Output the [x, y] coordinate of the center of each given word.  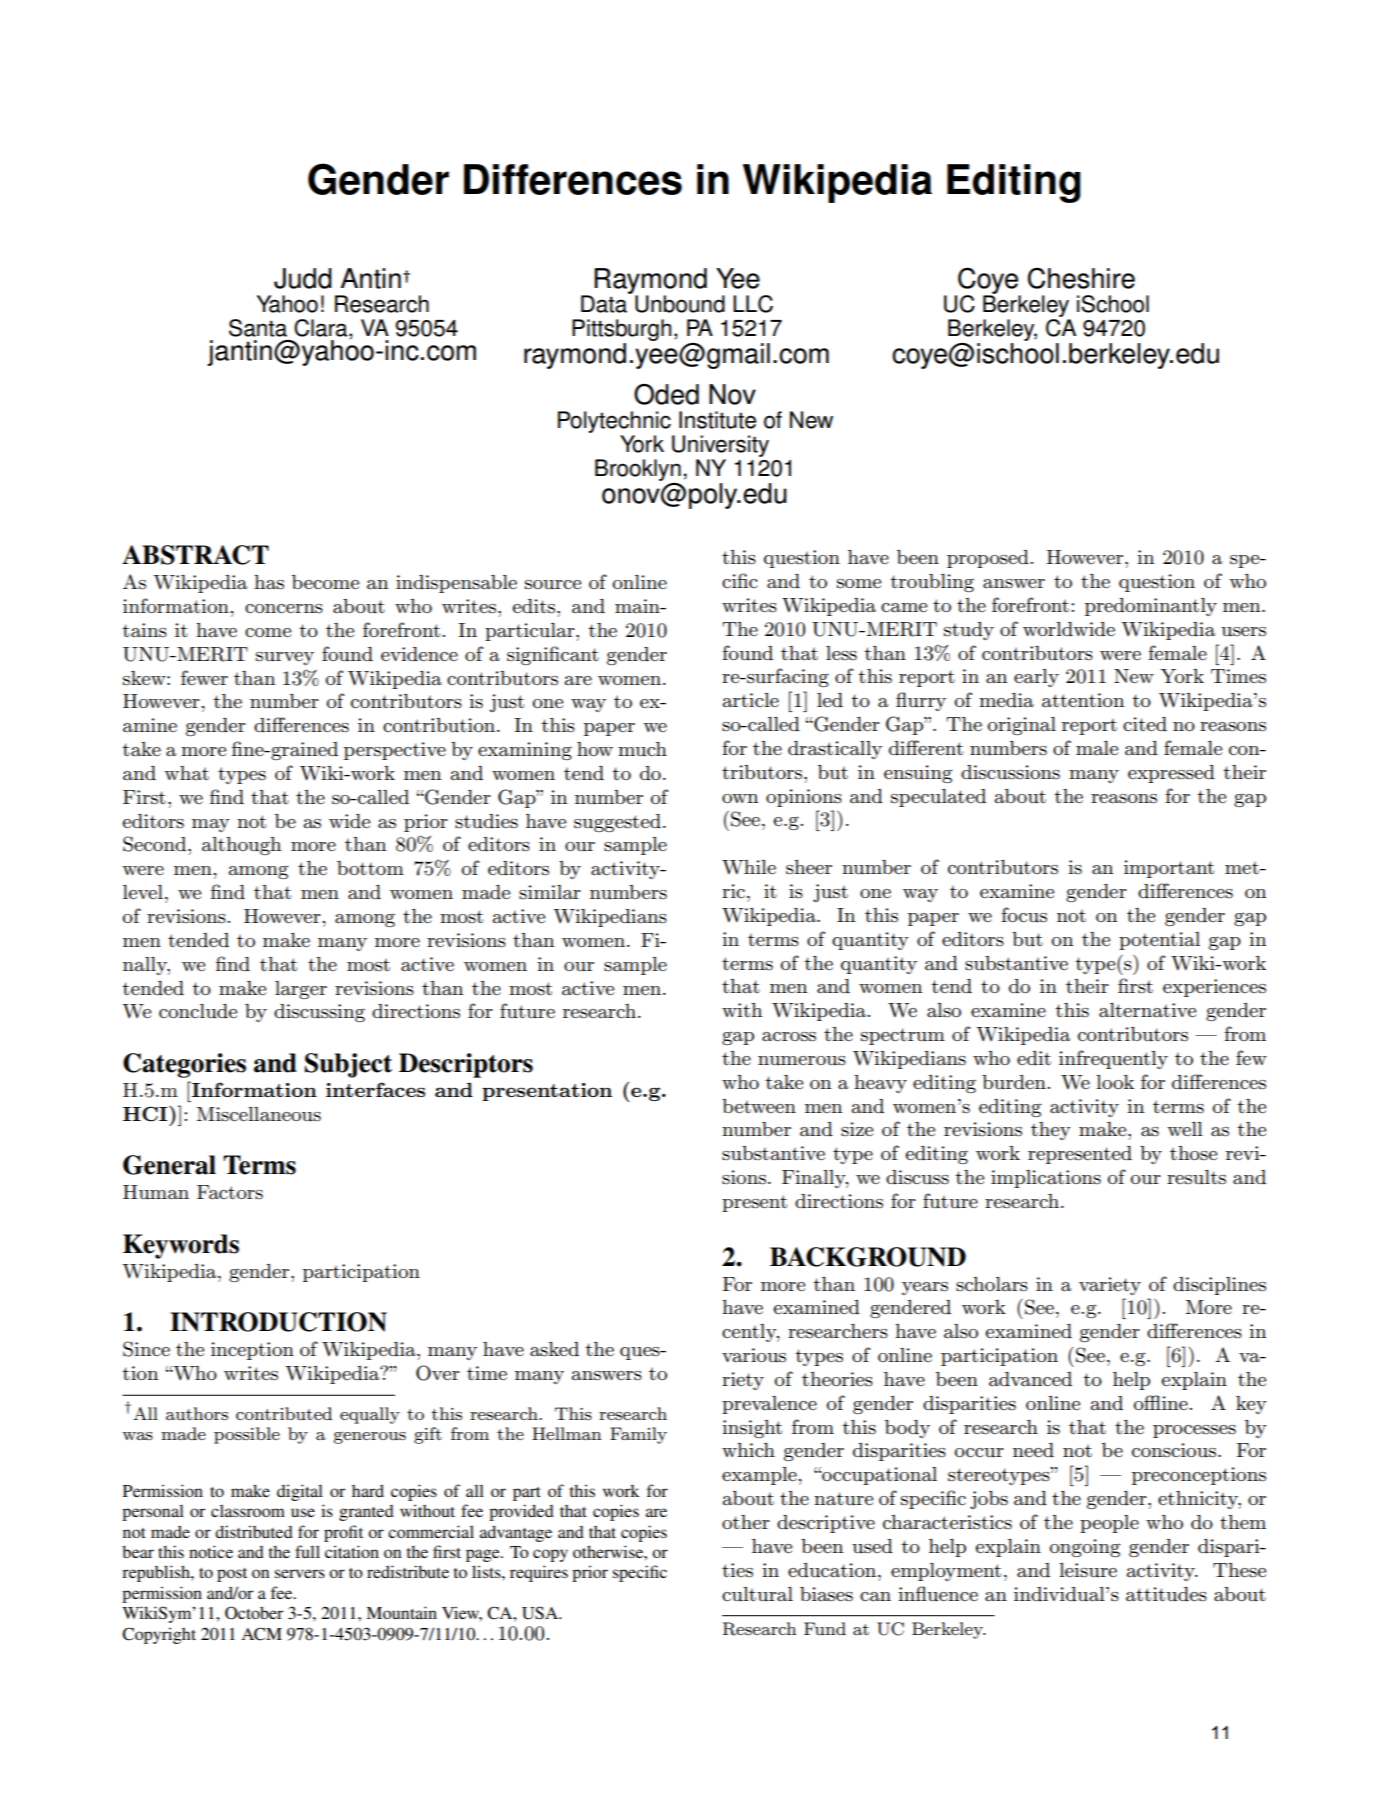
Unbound [680, 304]
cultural [757, 1594]
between [759, 1106]
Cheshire [1081, 278]
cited [1145, 724]
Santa [258, 328]
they [1051, 1131]
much [642, 749]
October [254, 1613]
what [186, 773]
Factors [230, 1192]
